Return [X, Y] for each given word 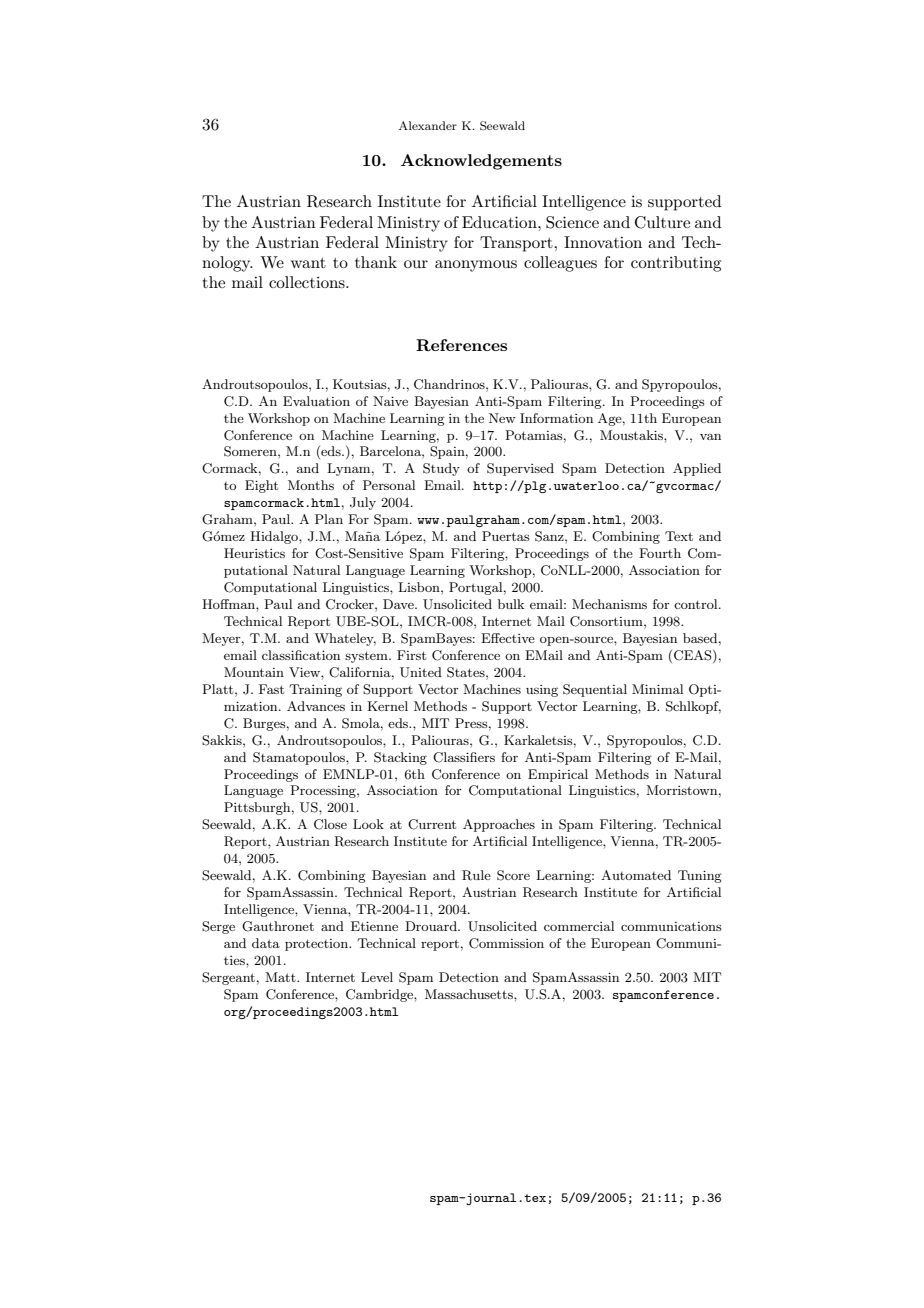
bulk [511, 604]
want [308, 263]
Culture [662, 222]
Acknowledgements [481, 162]
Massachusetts [470, 994]
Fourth [660, 553]
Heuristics [254, 553]
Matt [281, 977]
